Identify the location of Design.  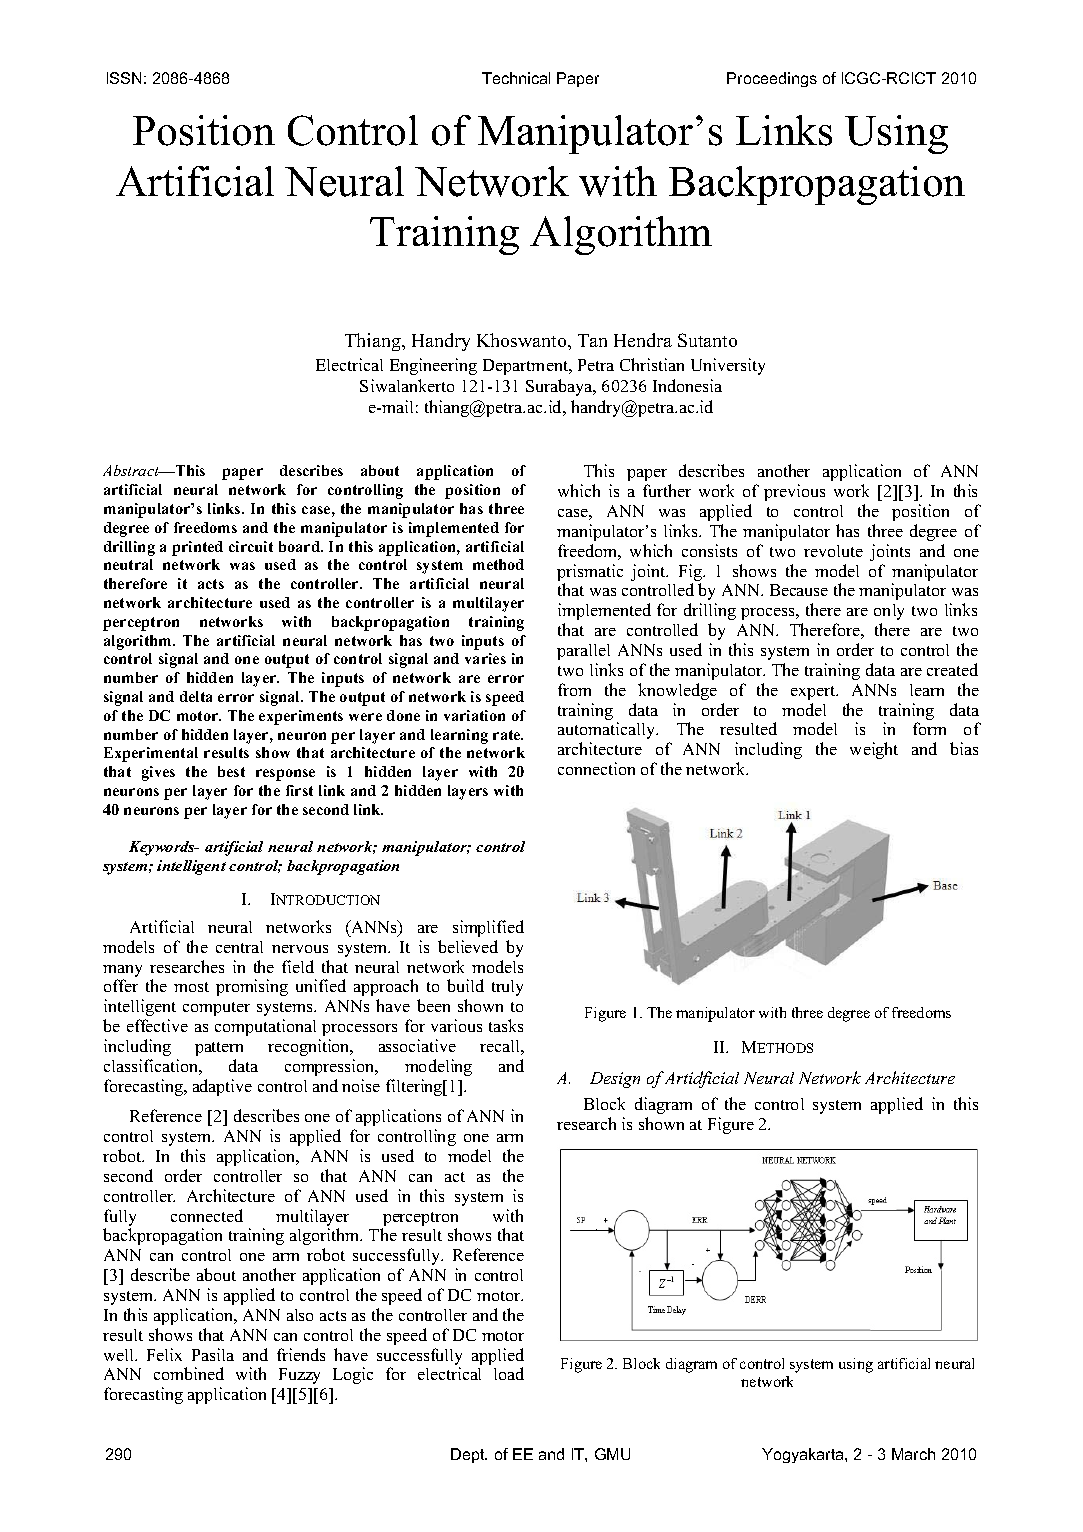
(615, 1080).
